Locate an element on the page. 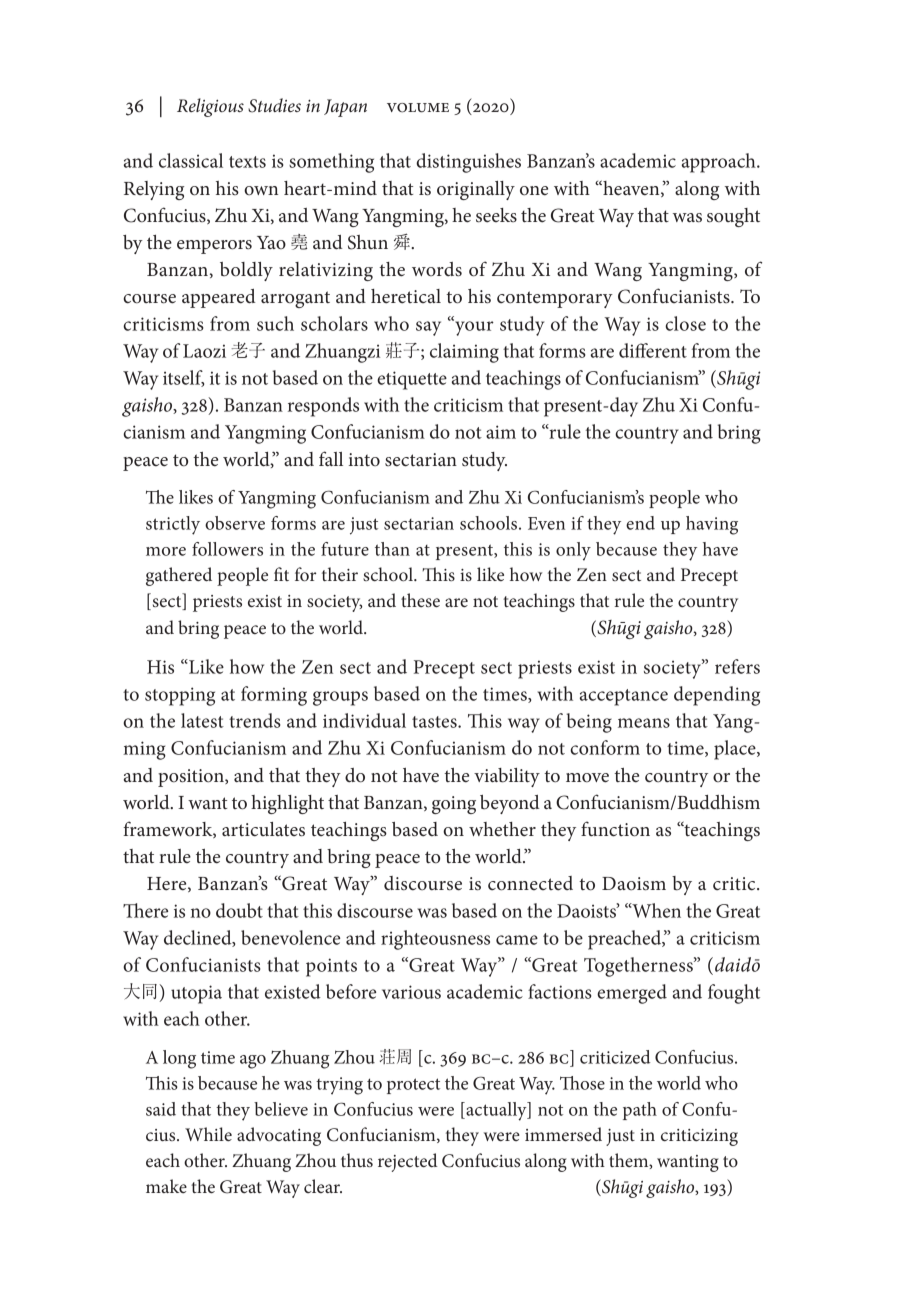  advocating is located at coordinates (279, 1136).
